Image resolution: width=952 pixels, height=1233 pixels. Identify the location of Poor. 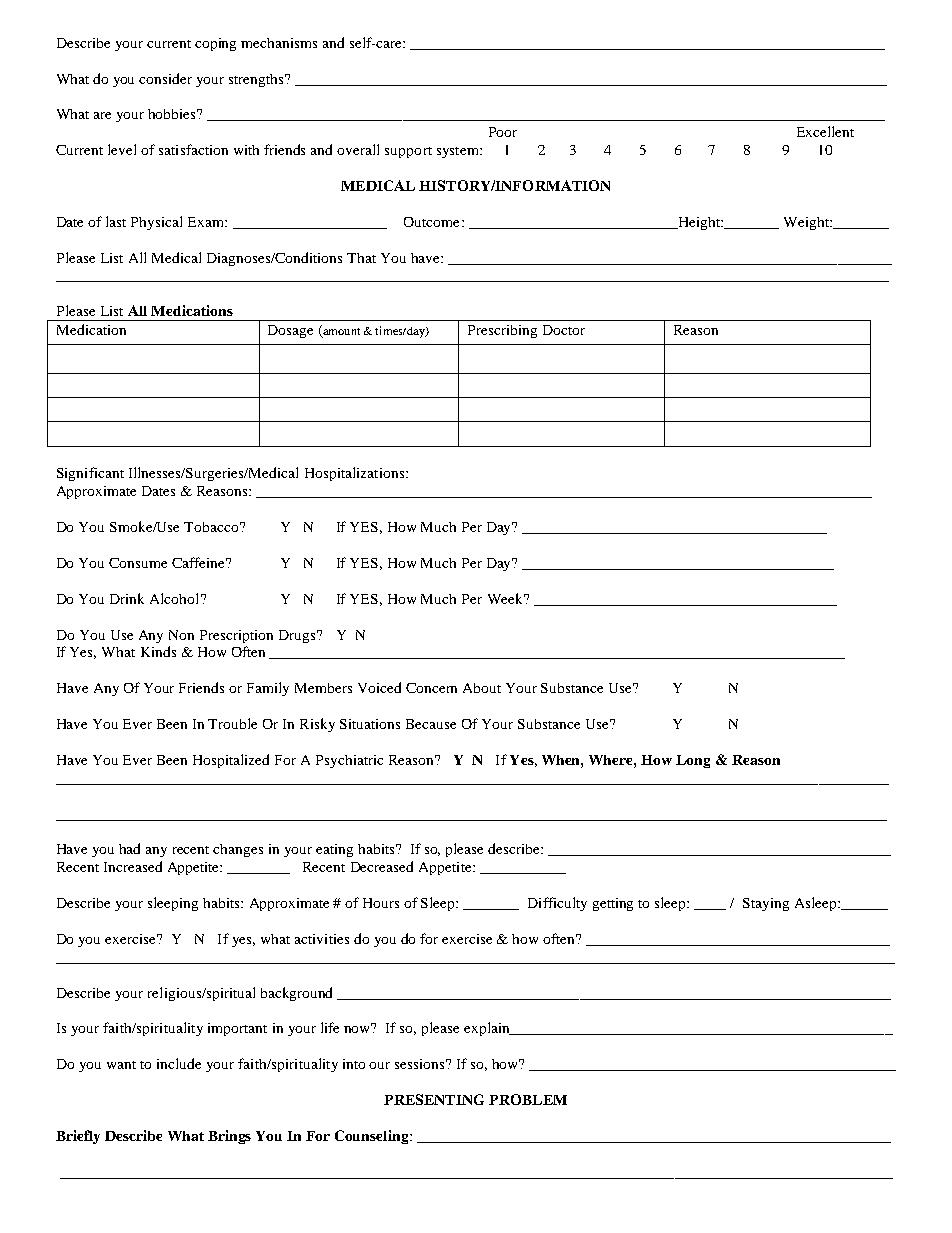
(503, 132).
